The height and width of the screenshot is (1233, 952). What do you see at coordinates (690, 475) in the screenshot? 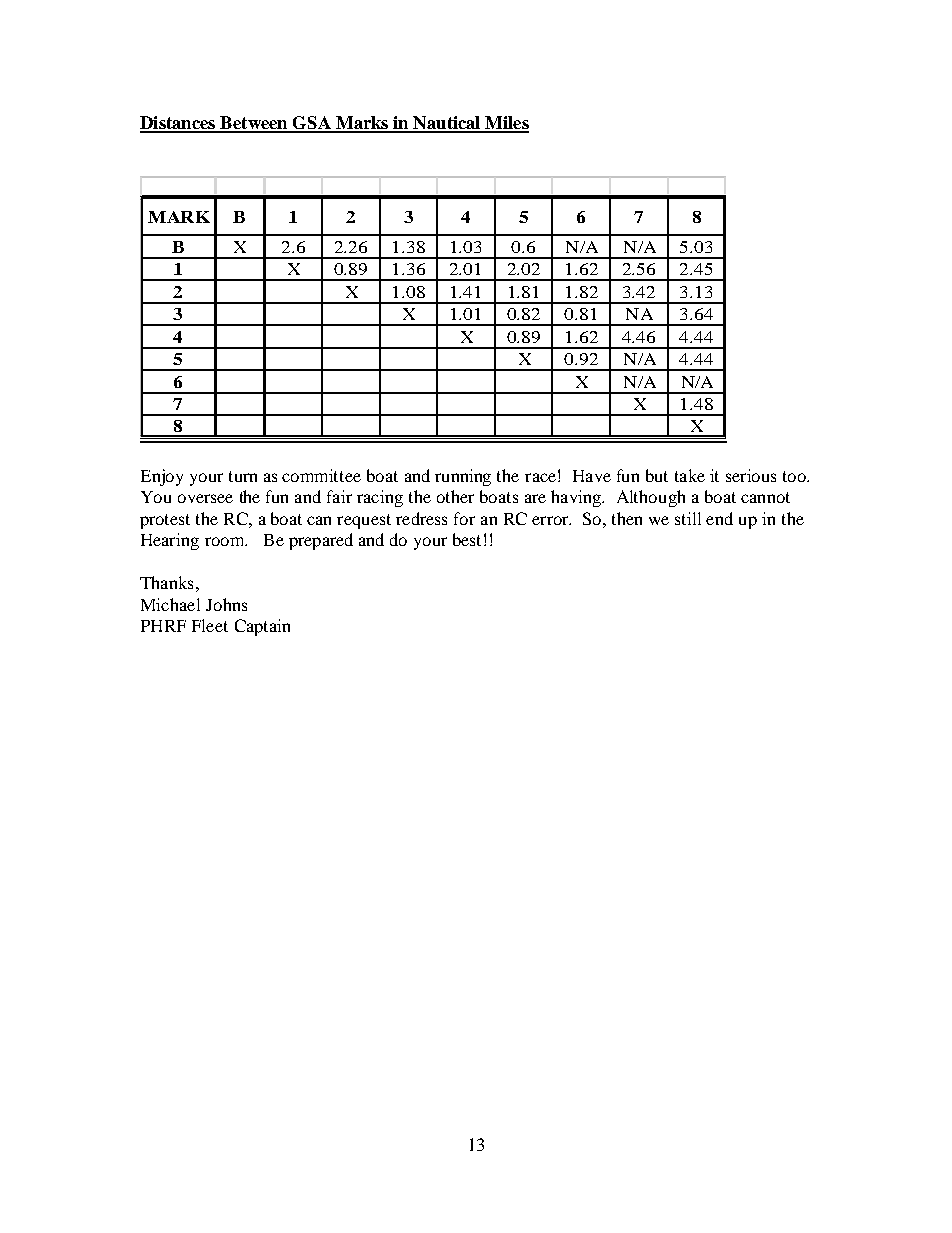
I see `take` at bounding box center [690, 475].
